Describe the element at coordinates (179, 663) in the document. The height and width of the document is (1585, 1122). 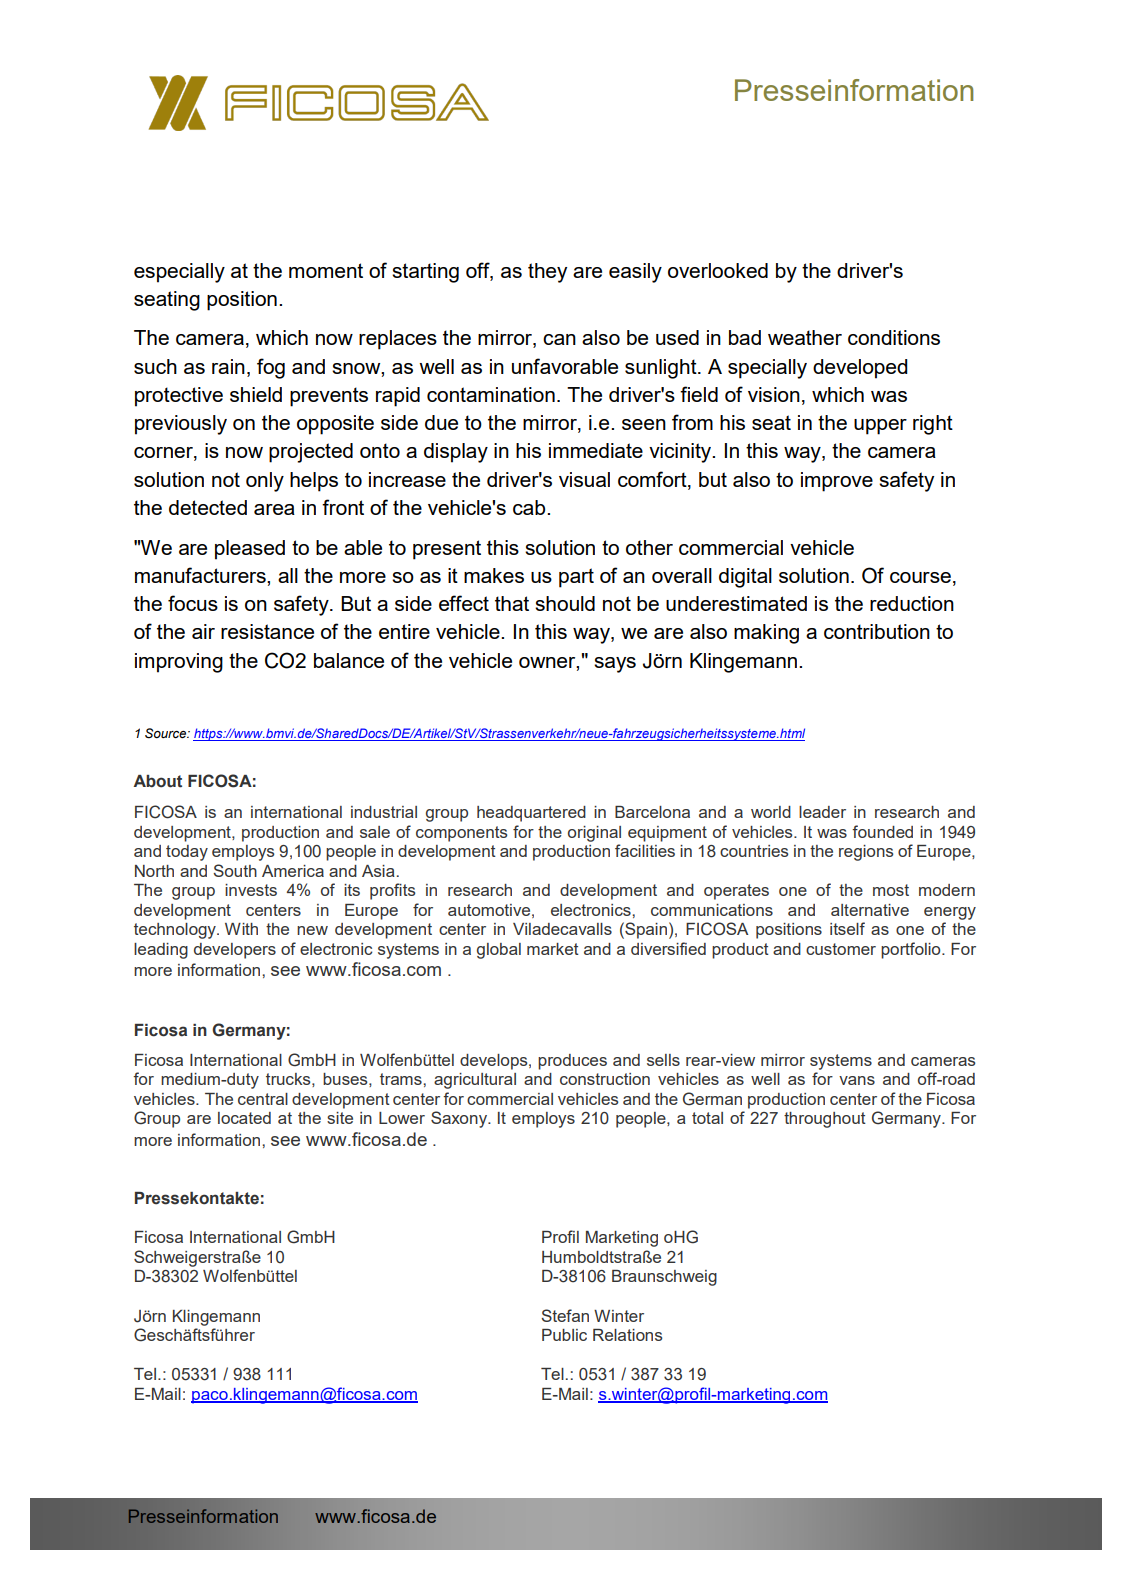
I see `improving` at that location.
